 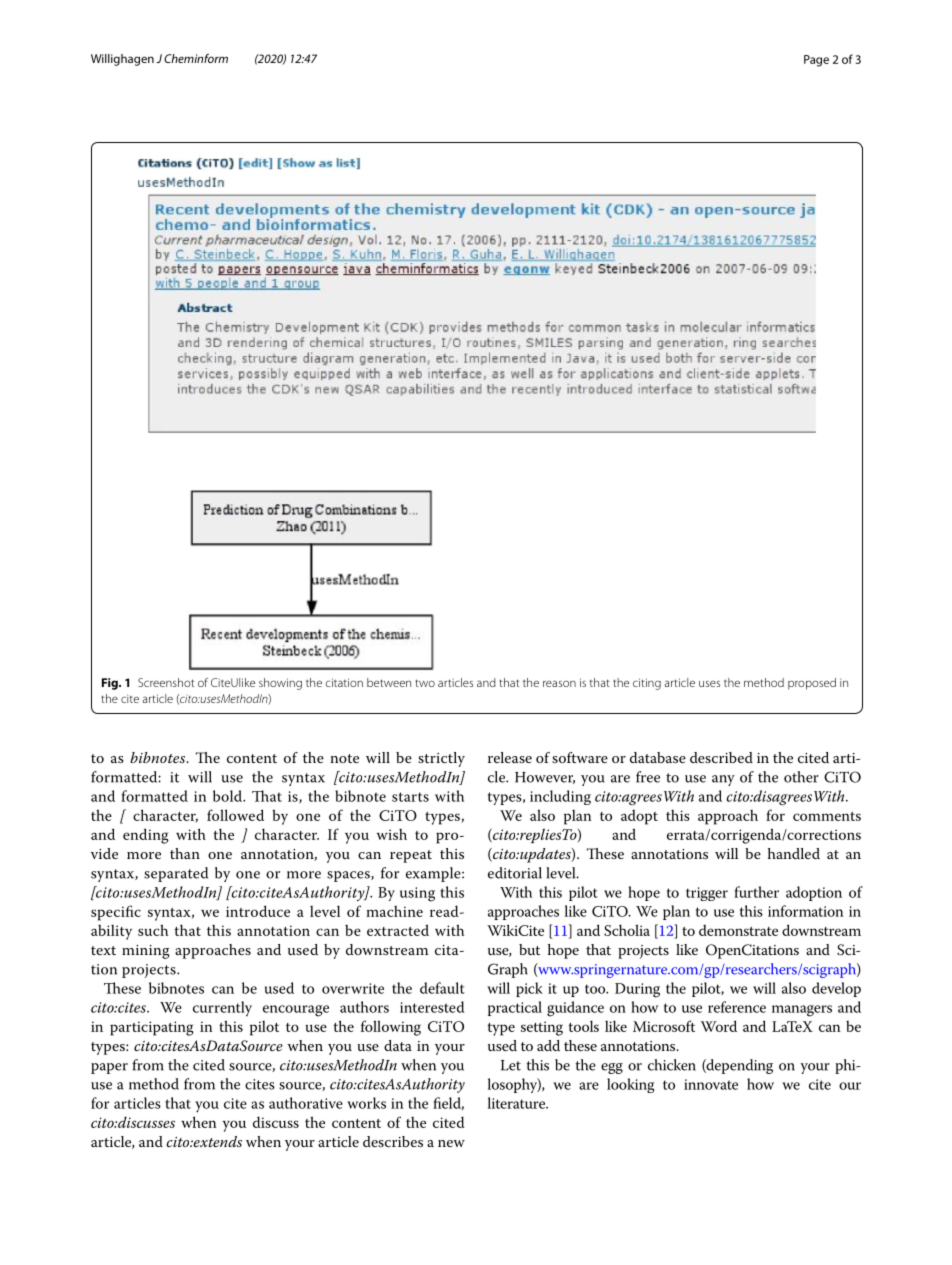 I want to click on paper, so click(x=109, y=1068).
